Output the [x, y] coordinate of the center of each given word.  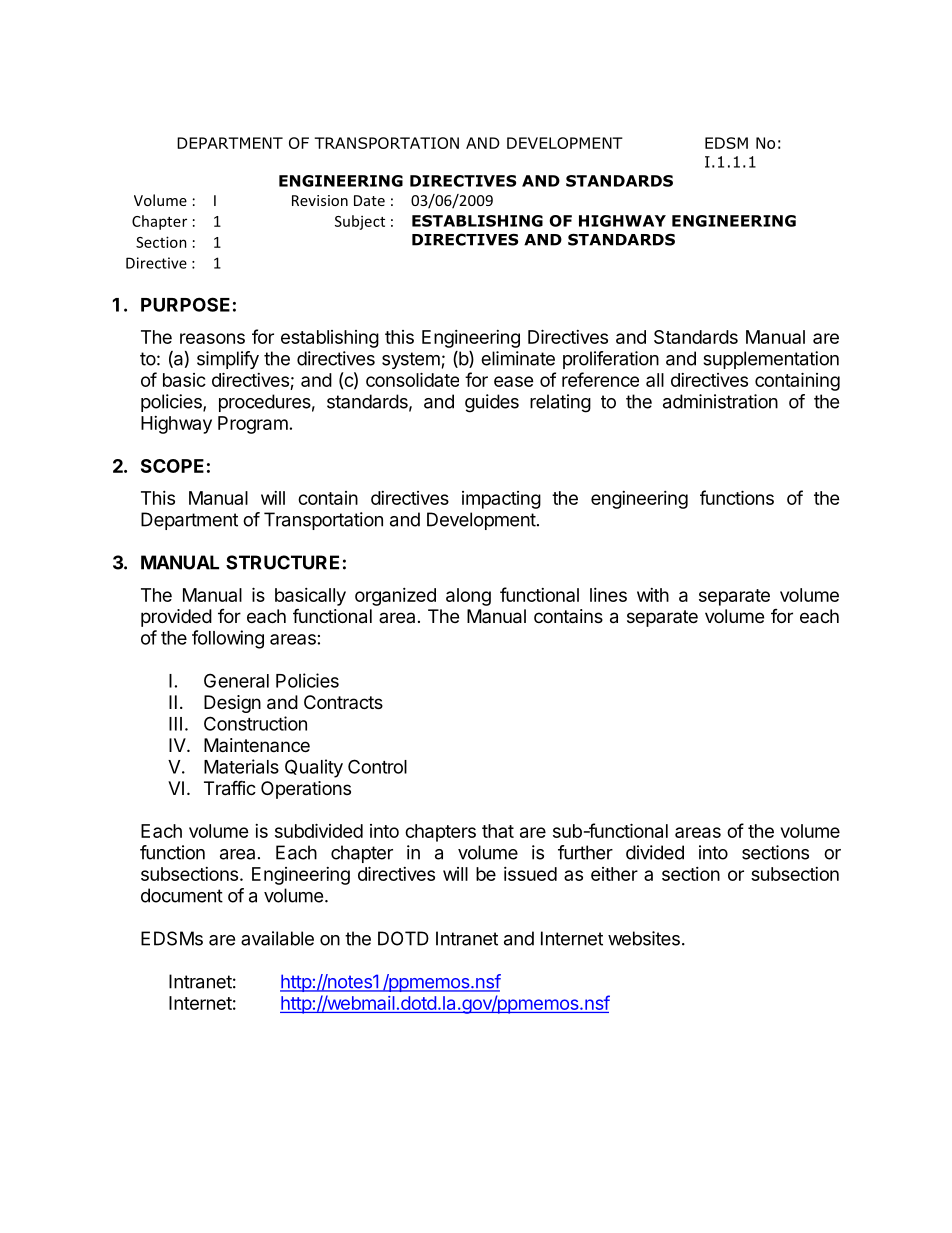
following [228, 639]
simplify [228, 360]
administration [720, 401]
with [653, 595]
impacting [501, 500]
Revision [320, 200]
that [498, 831]
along [468, 597]
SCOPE [172, 466]
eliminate [518, 358]
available [277, 938]
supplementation [771, 360]
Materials [241, 766]
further [585, 852]
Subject [360, 222]
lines [608, 595]
